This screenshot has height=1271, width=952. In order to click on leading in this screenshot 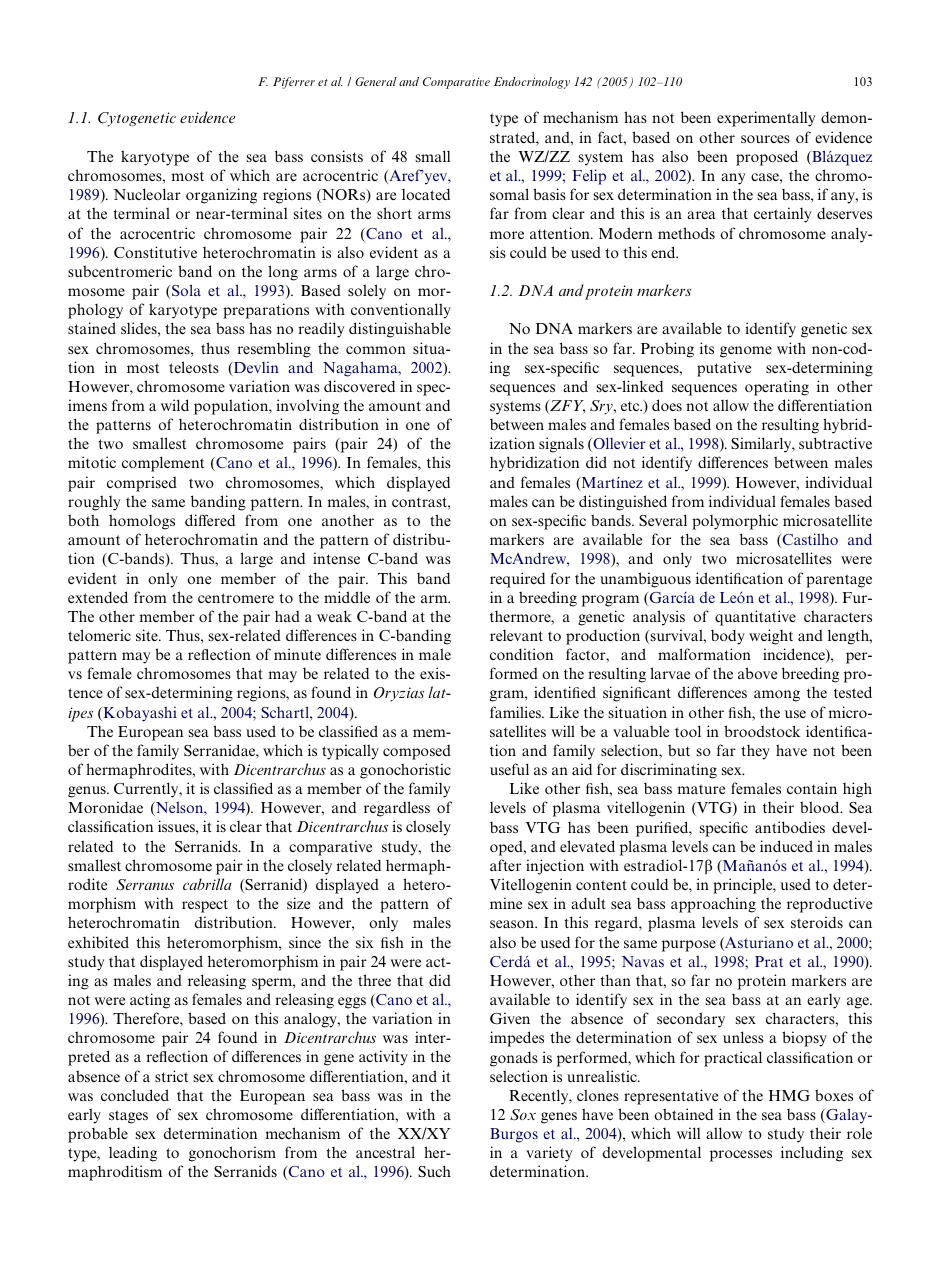, I will do `click(133, 1154)`.
